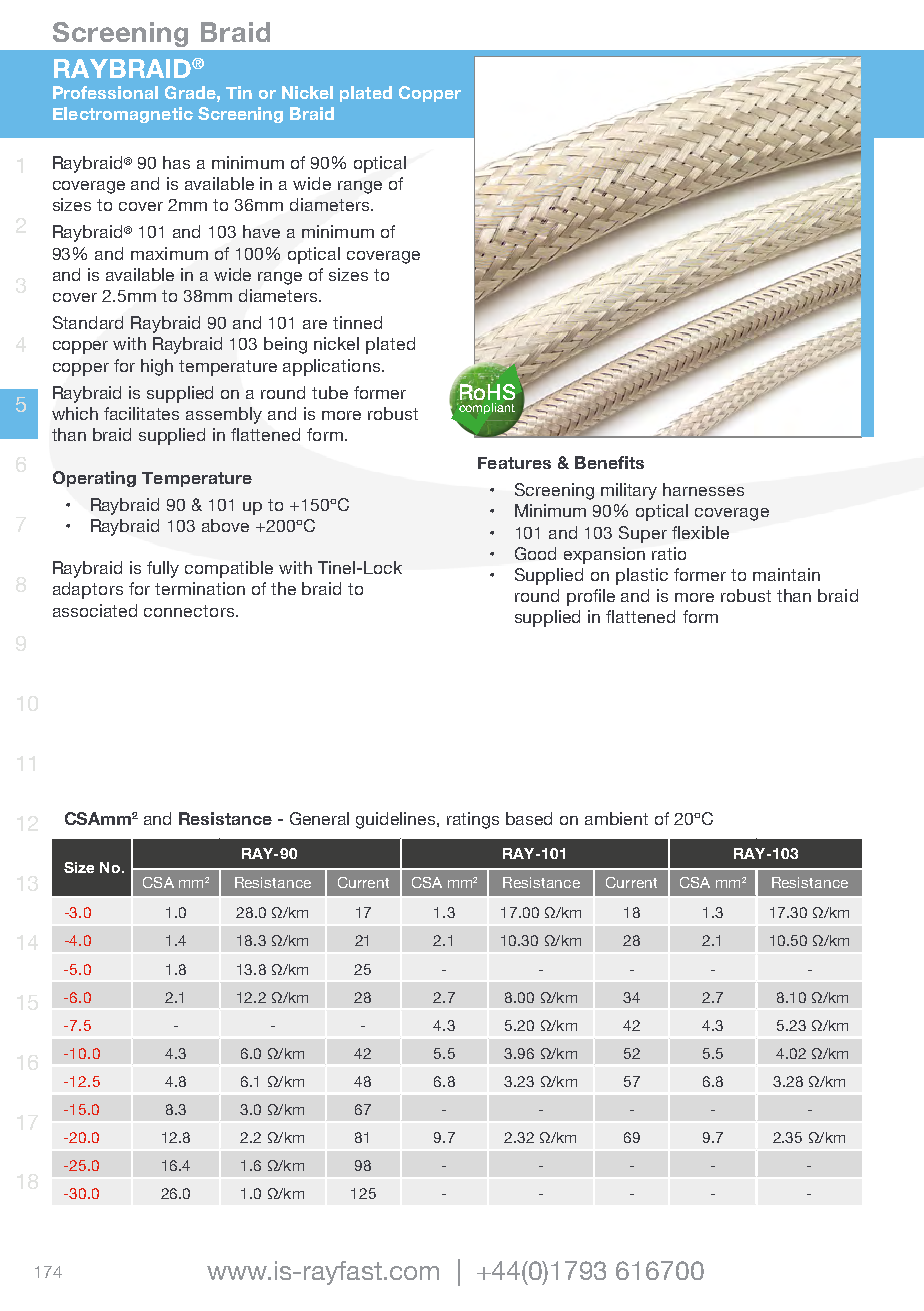 This image has width=924, height=1311. What do you see at coordinates (261, 231) in the image?
I see `have` at bounding box center [261, 231].
